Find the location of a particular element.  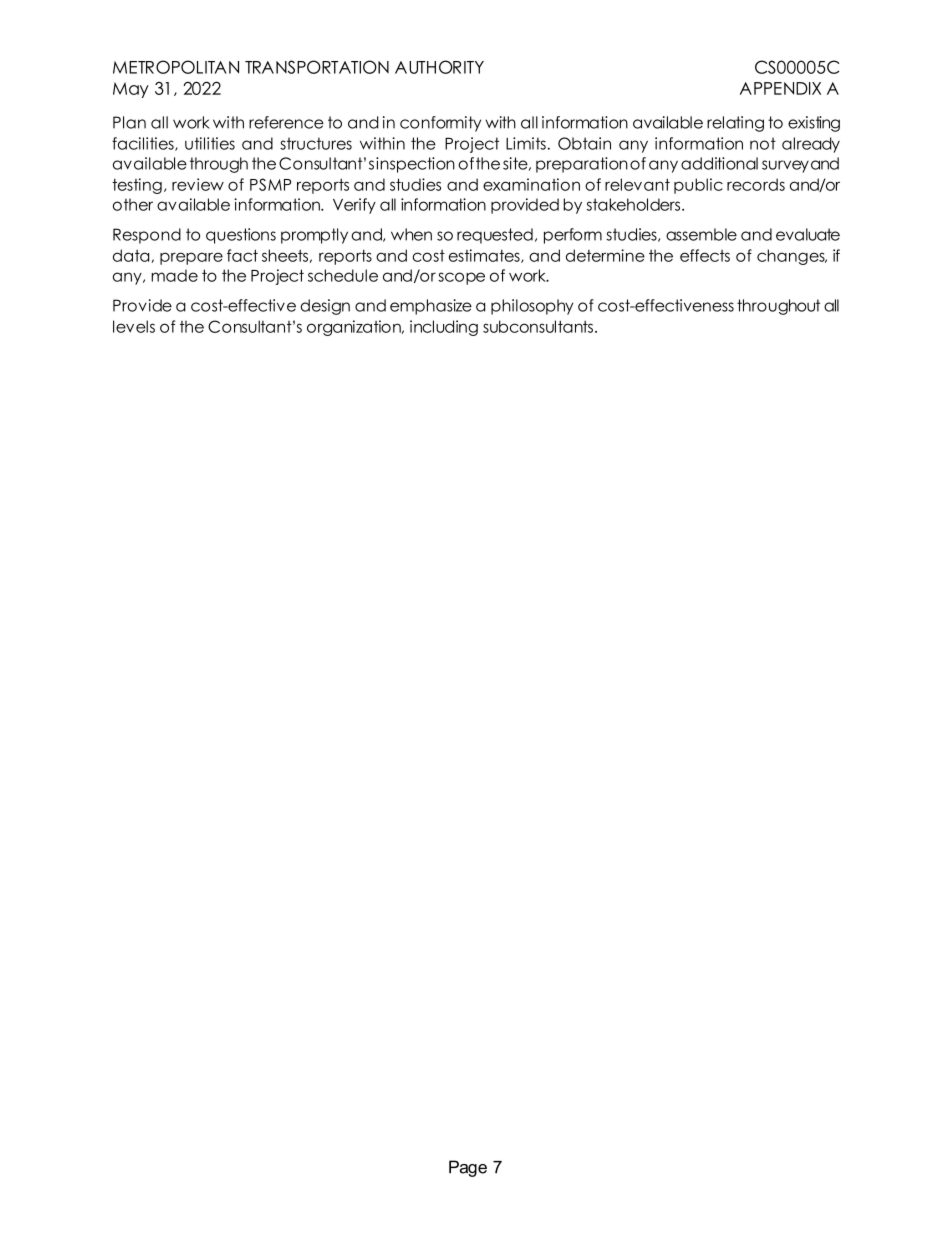

Page is located at coordinates (468, 1168).
